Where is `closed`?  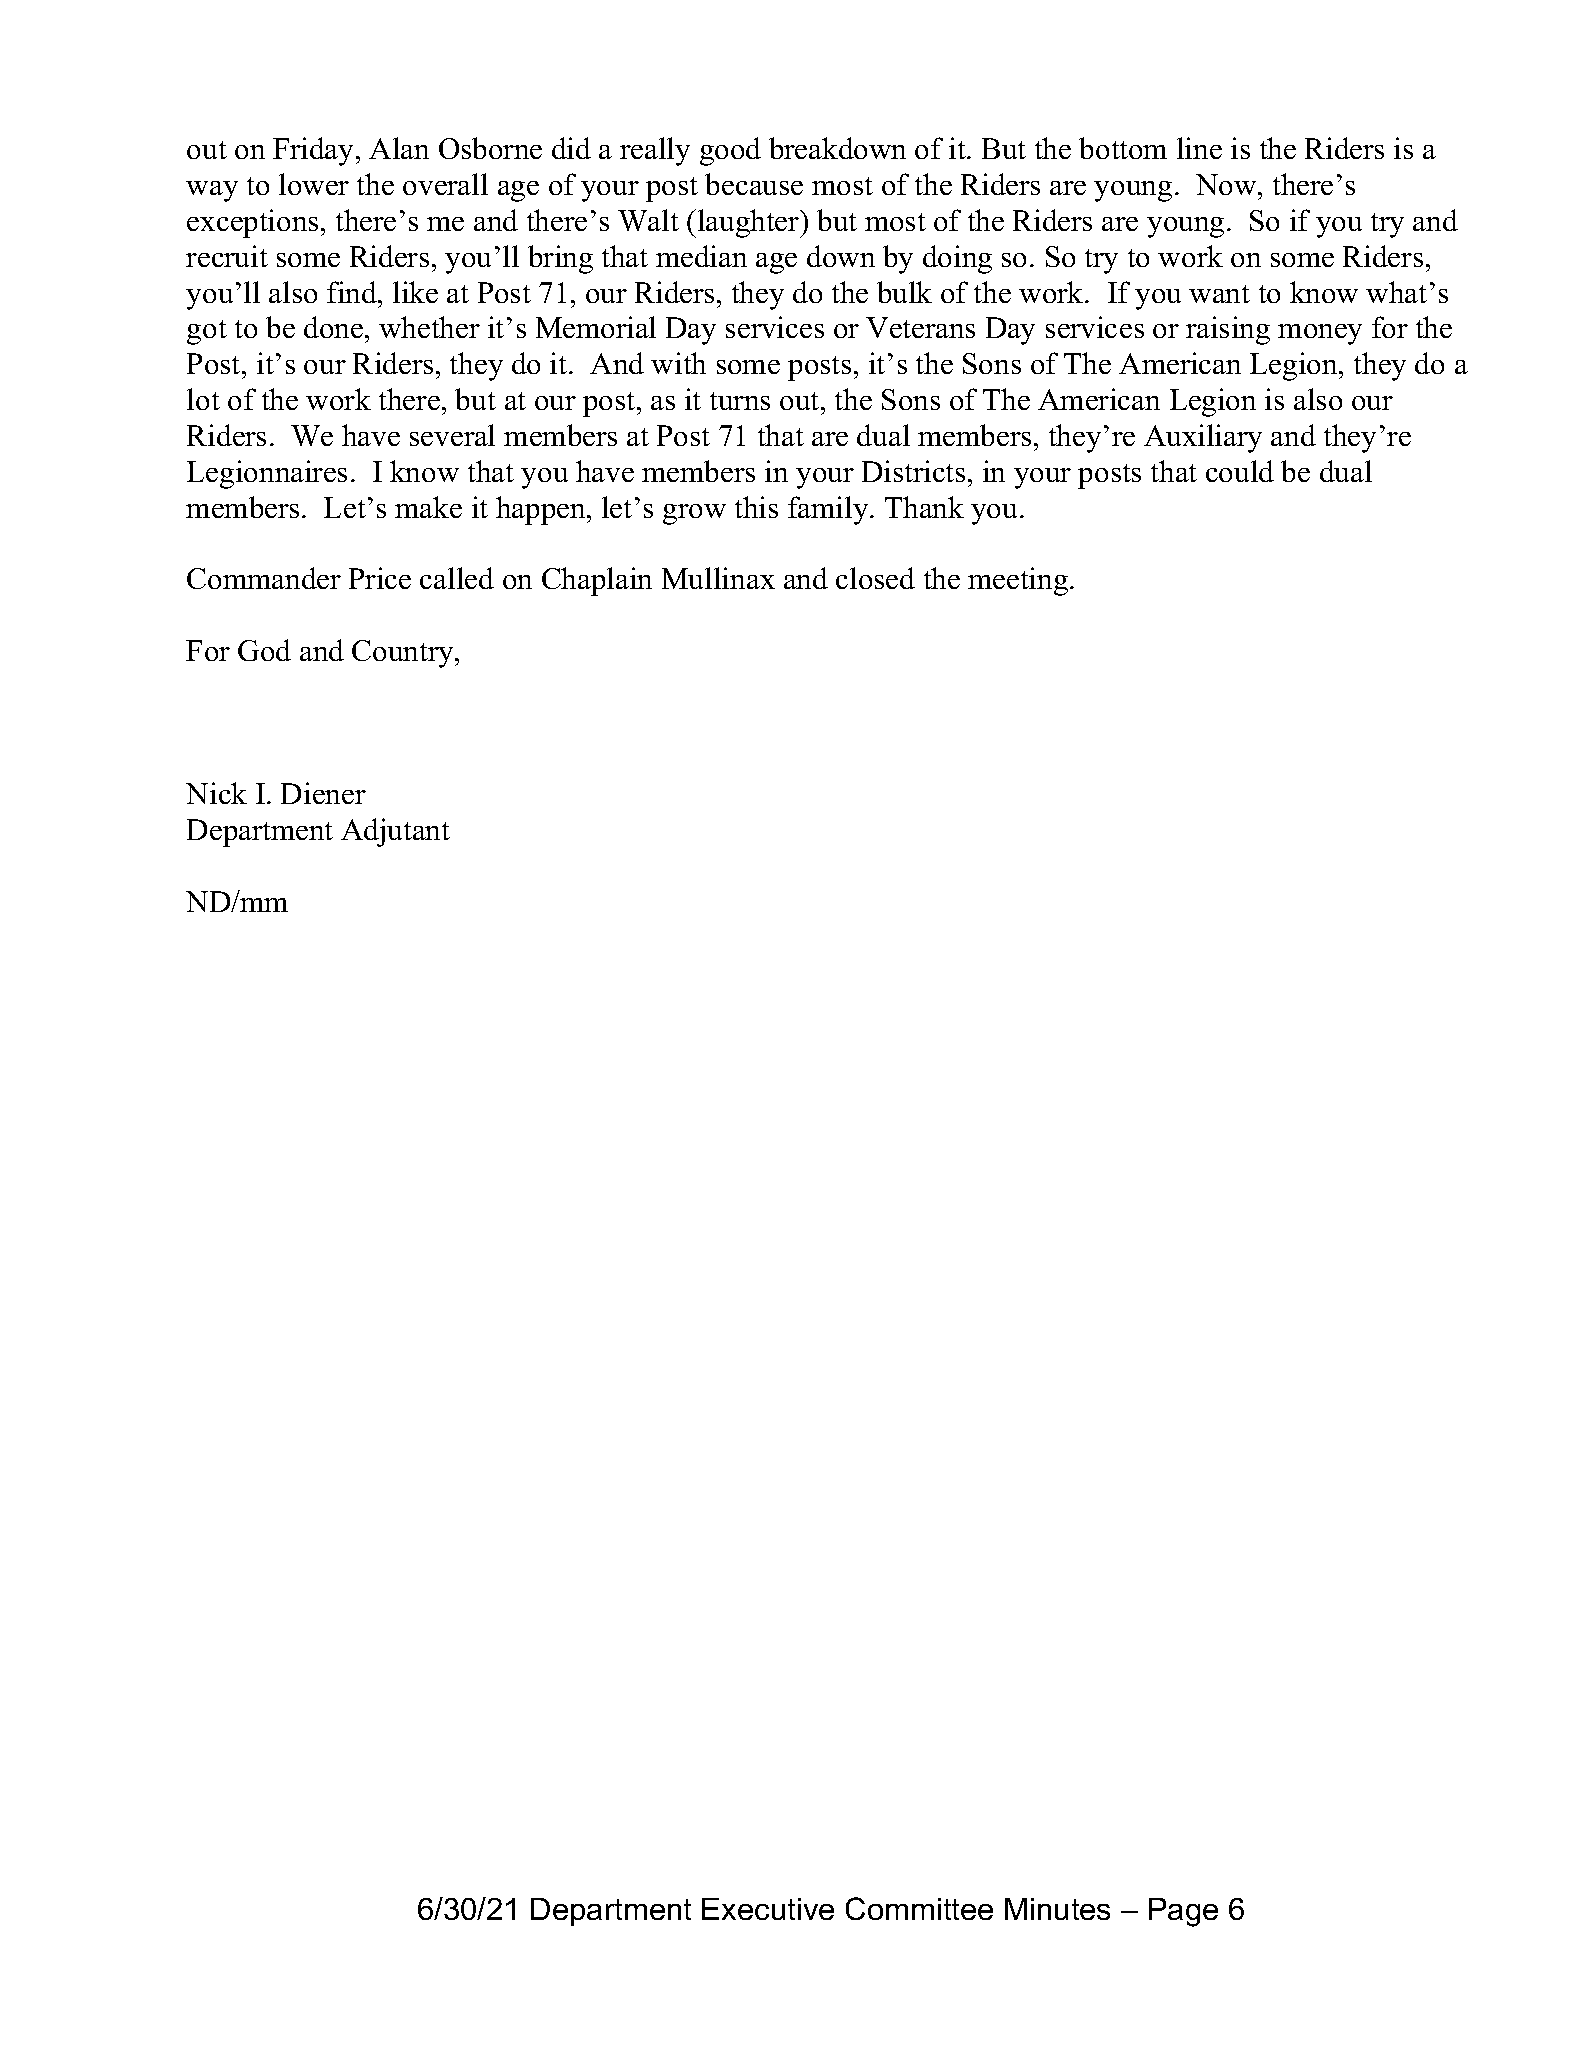 closed is located at coordinates (875, 578).
